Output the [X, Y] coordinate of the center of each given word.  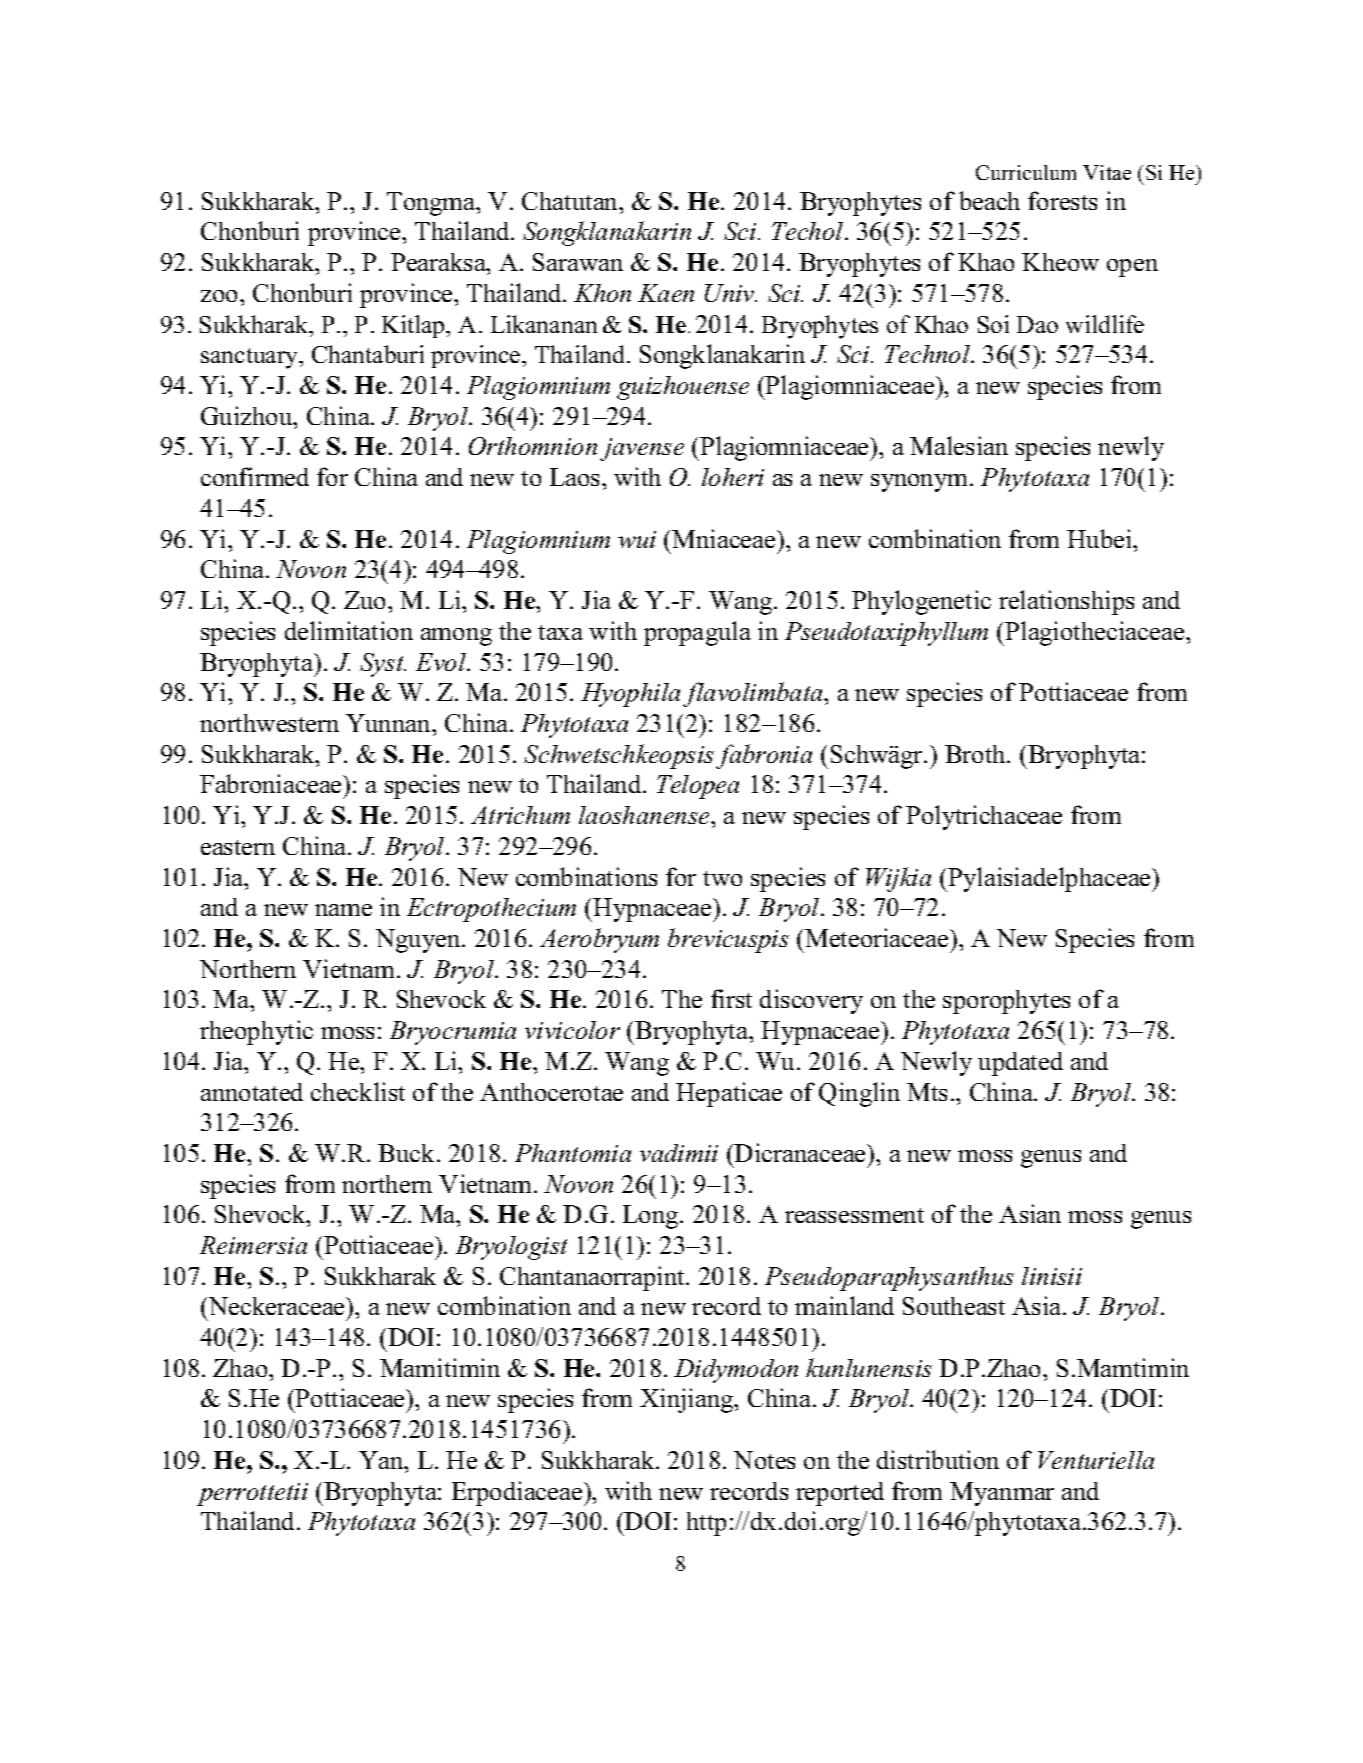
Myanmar [1002, 1494]
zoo [221, 296]
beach [989, 200]
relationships [1066, 602]
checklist [358, 1091]
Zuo [366, 600]
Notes [764, 1460]
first [731, 998]
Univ [731, 293]
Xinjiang [688, 1400]
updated [1020, 1064]
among [456, 637]
